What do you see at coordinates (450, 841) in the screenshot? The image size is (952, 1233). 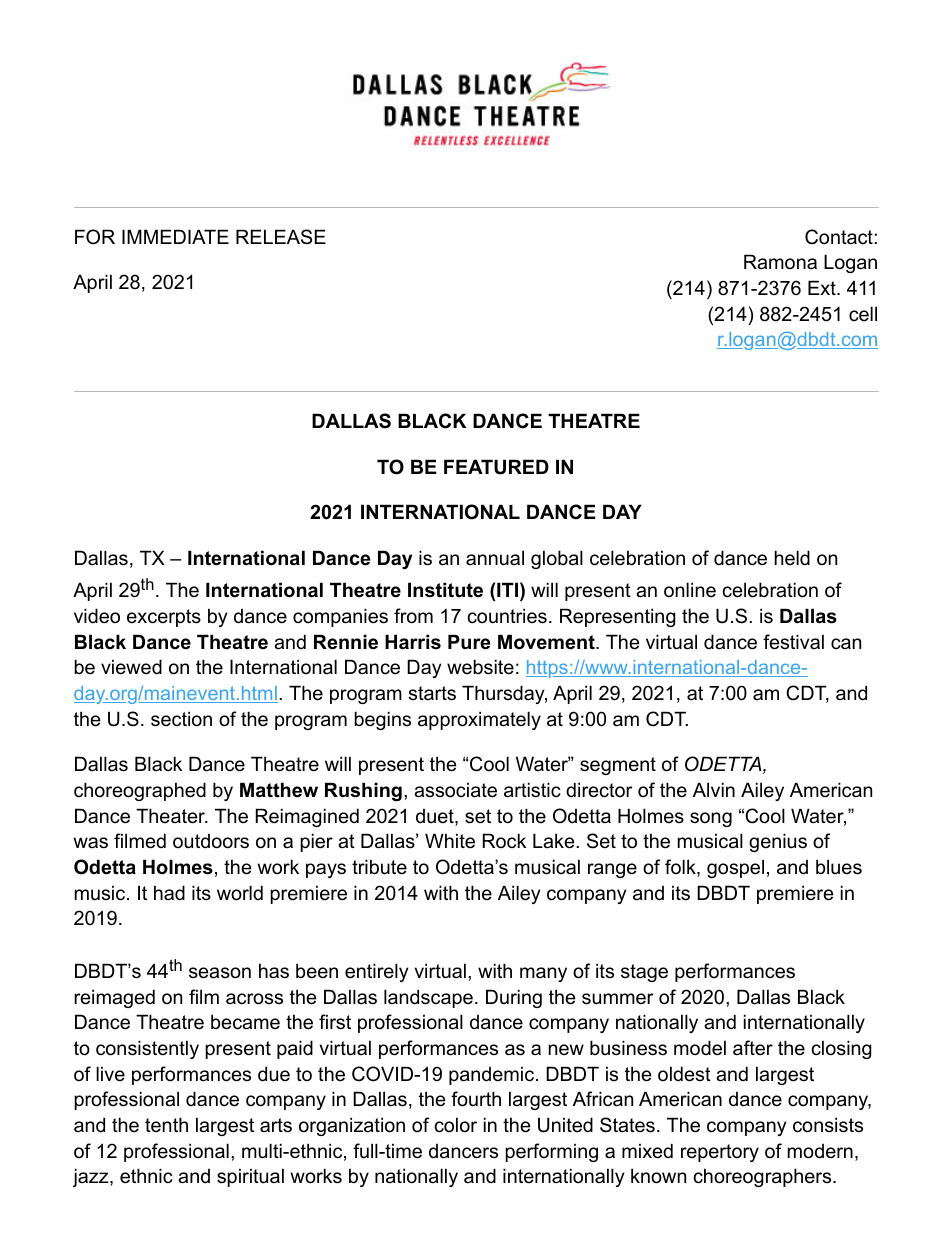 I see `White` at bounding box center [450, 841].
